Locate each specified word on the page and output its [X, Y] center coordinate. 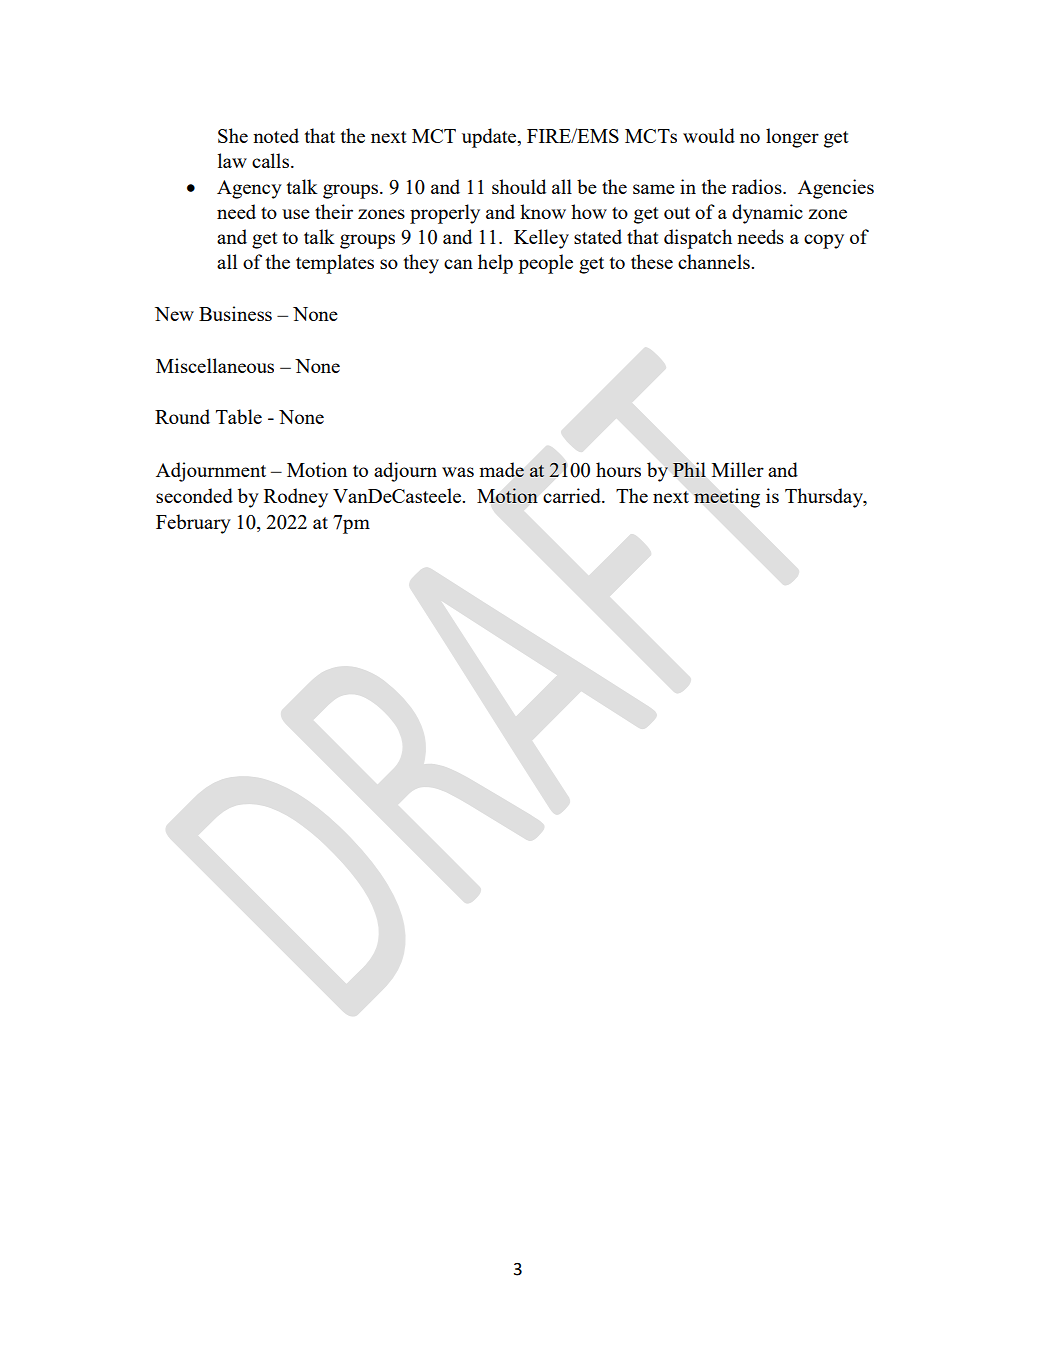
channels [715, 261]
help [495, 264]
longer [792, 138]
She [233, 135]
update [490, 138]
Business [235, 313]
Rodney [296, 498]
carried [573, 495]
